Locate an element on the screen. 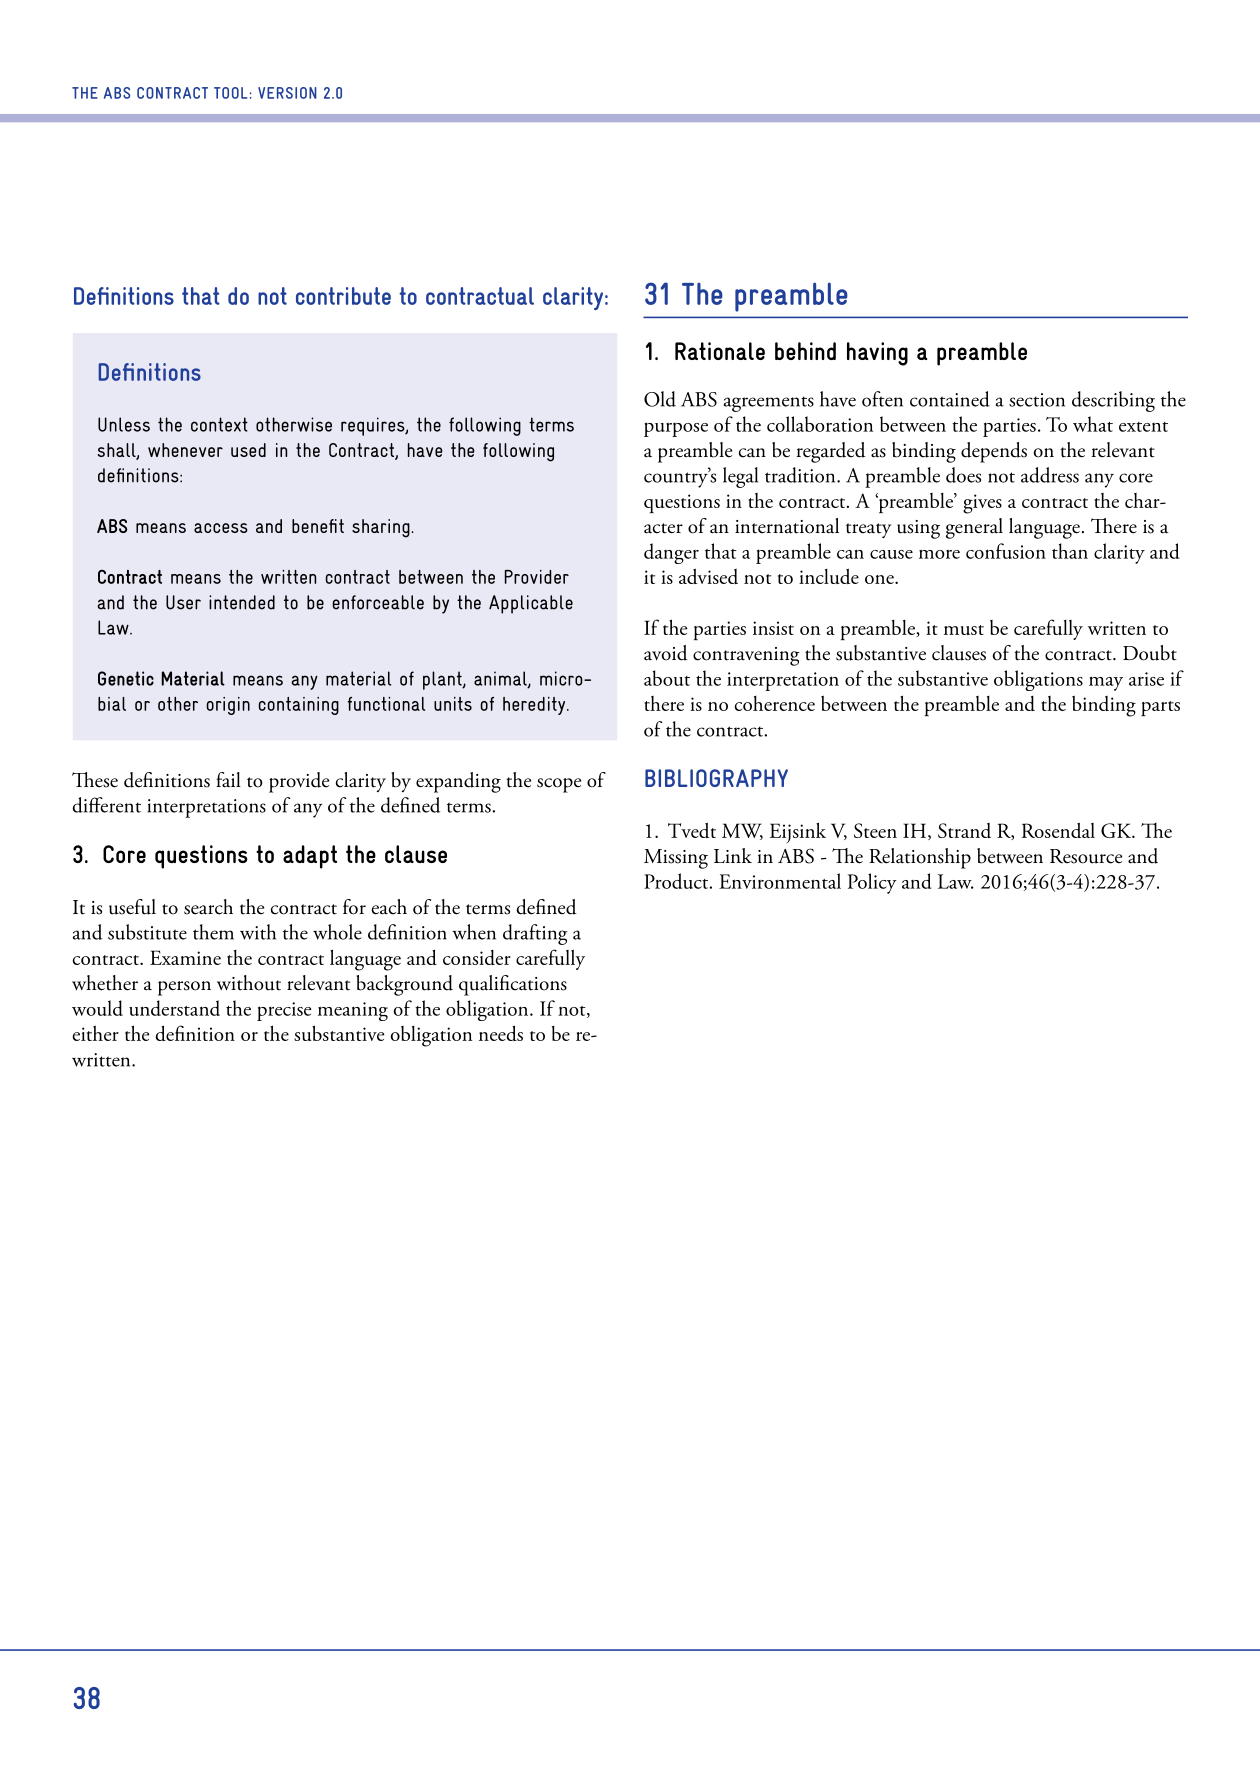 This screenshot has height=1781, width=1260. understand is located at coordinates (174, 1008).
